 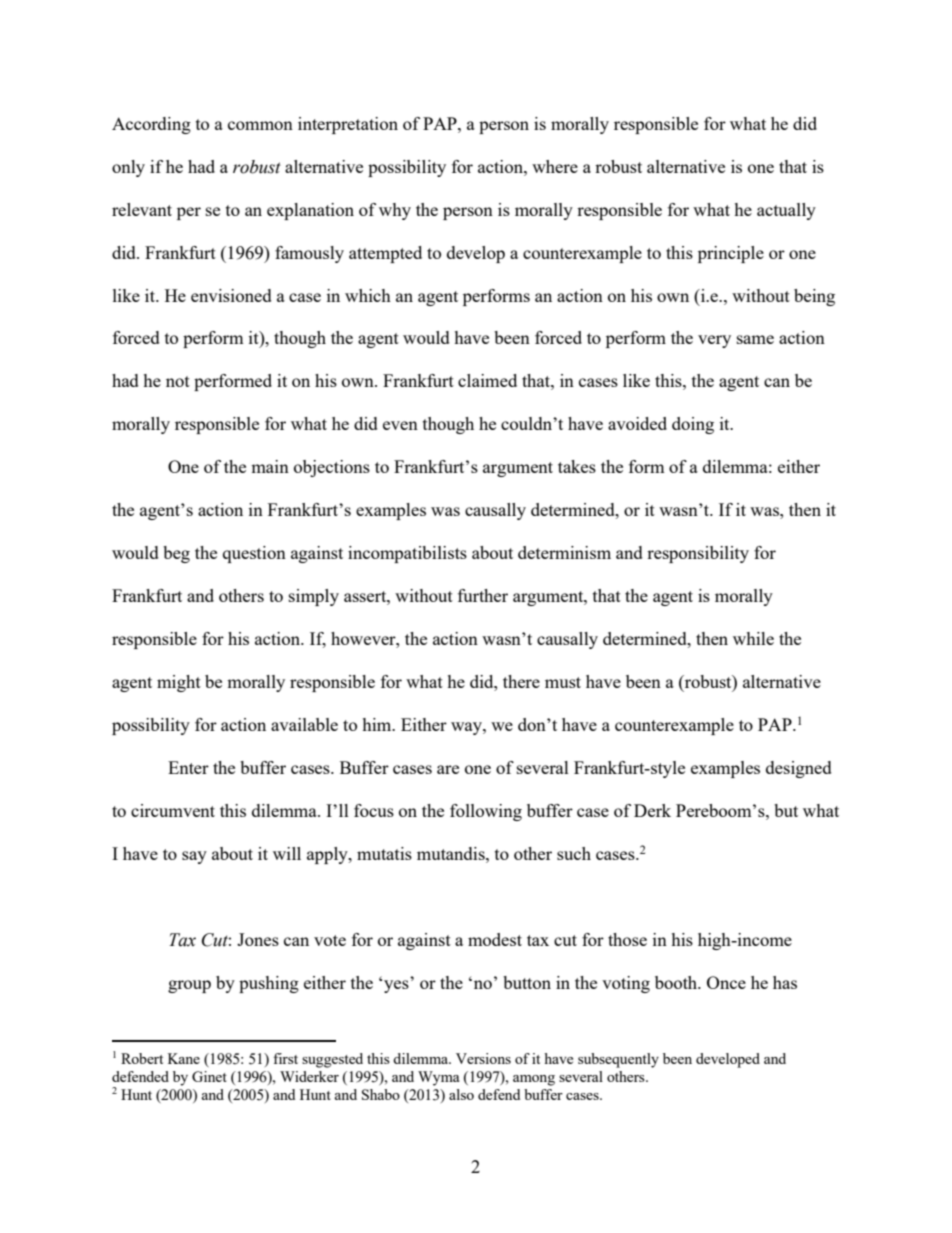 I want to click on actually, so click(x=786, y=211).
